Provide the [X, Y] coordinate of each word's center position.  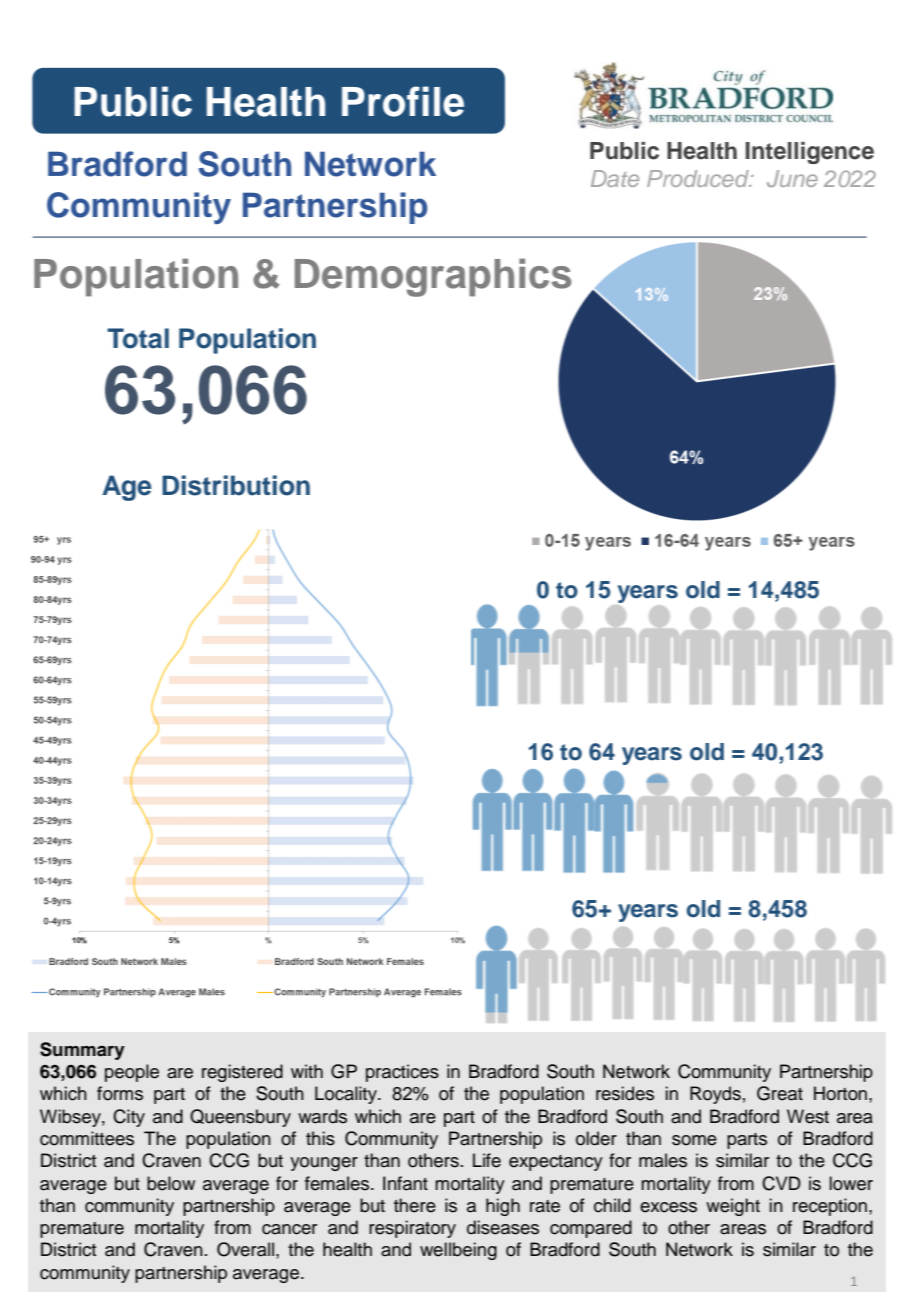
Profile [403, 101]
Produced [699, 178]
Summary [82, 1051]
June [792, 178]
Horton [840, 1093]
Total [138, 338]
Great [780, 1093]
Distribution [236, 485]
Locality [347, 1095]
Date [615, 178]
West [808, 1116]
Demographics [433, 277]
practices [402, 1073]
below [171, 1183]
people [132, 1073]
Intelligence [810, 153]
